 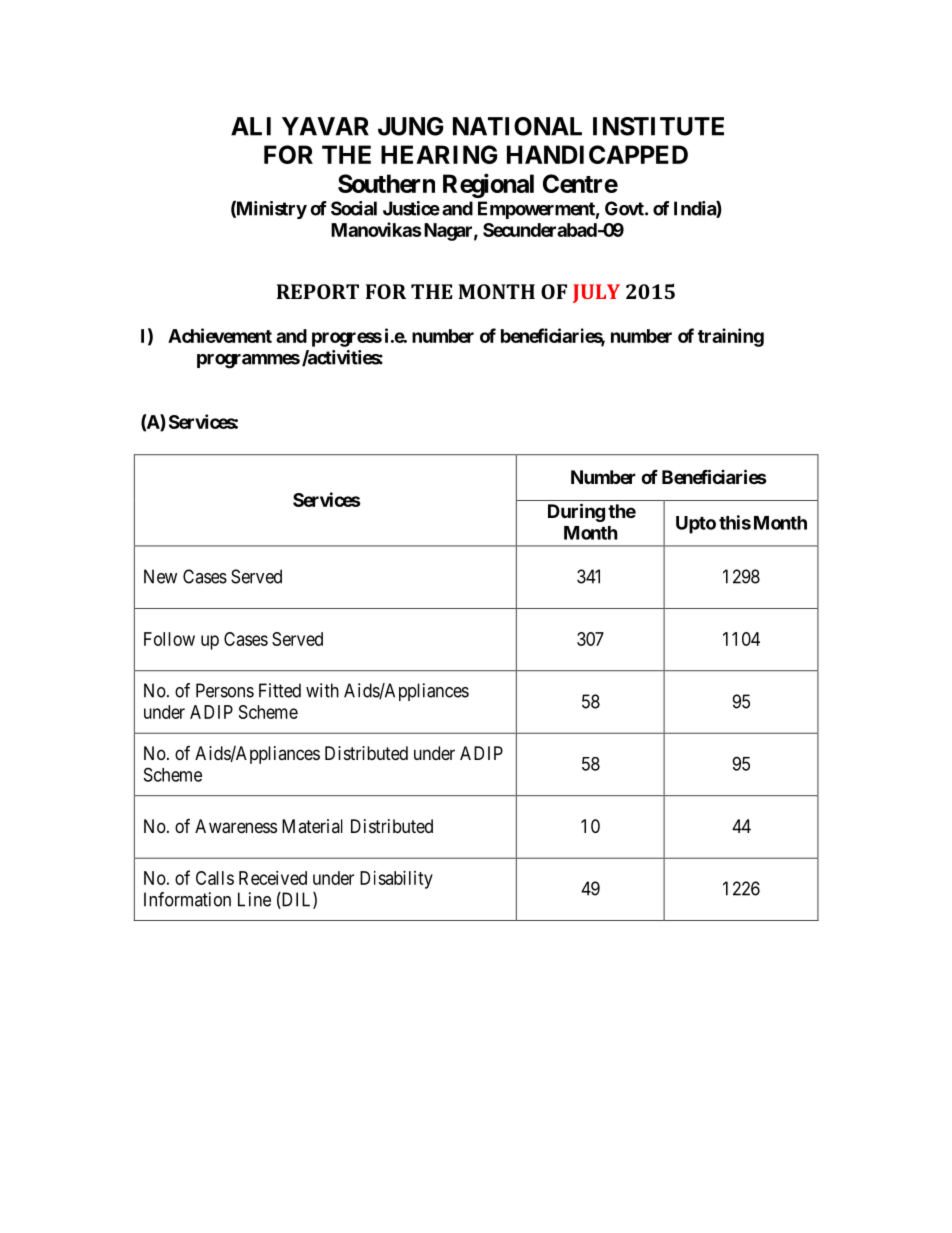 I want to click on HANDICAPPED, so click(x=597, y=154).
